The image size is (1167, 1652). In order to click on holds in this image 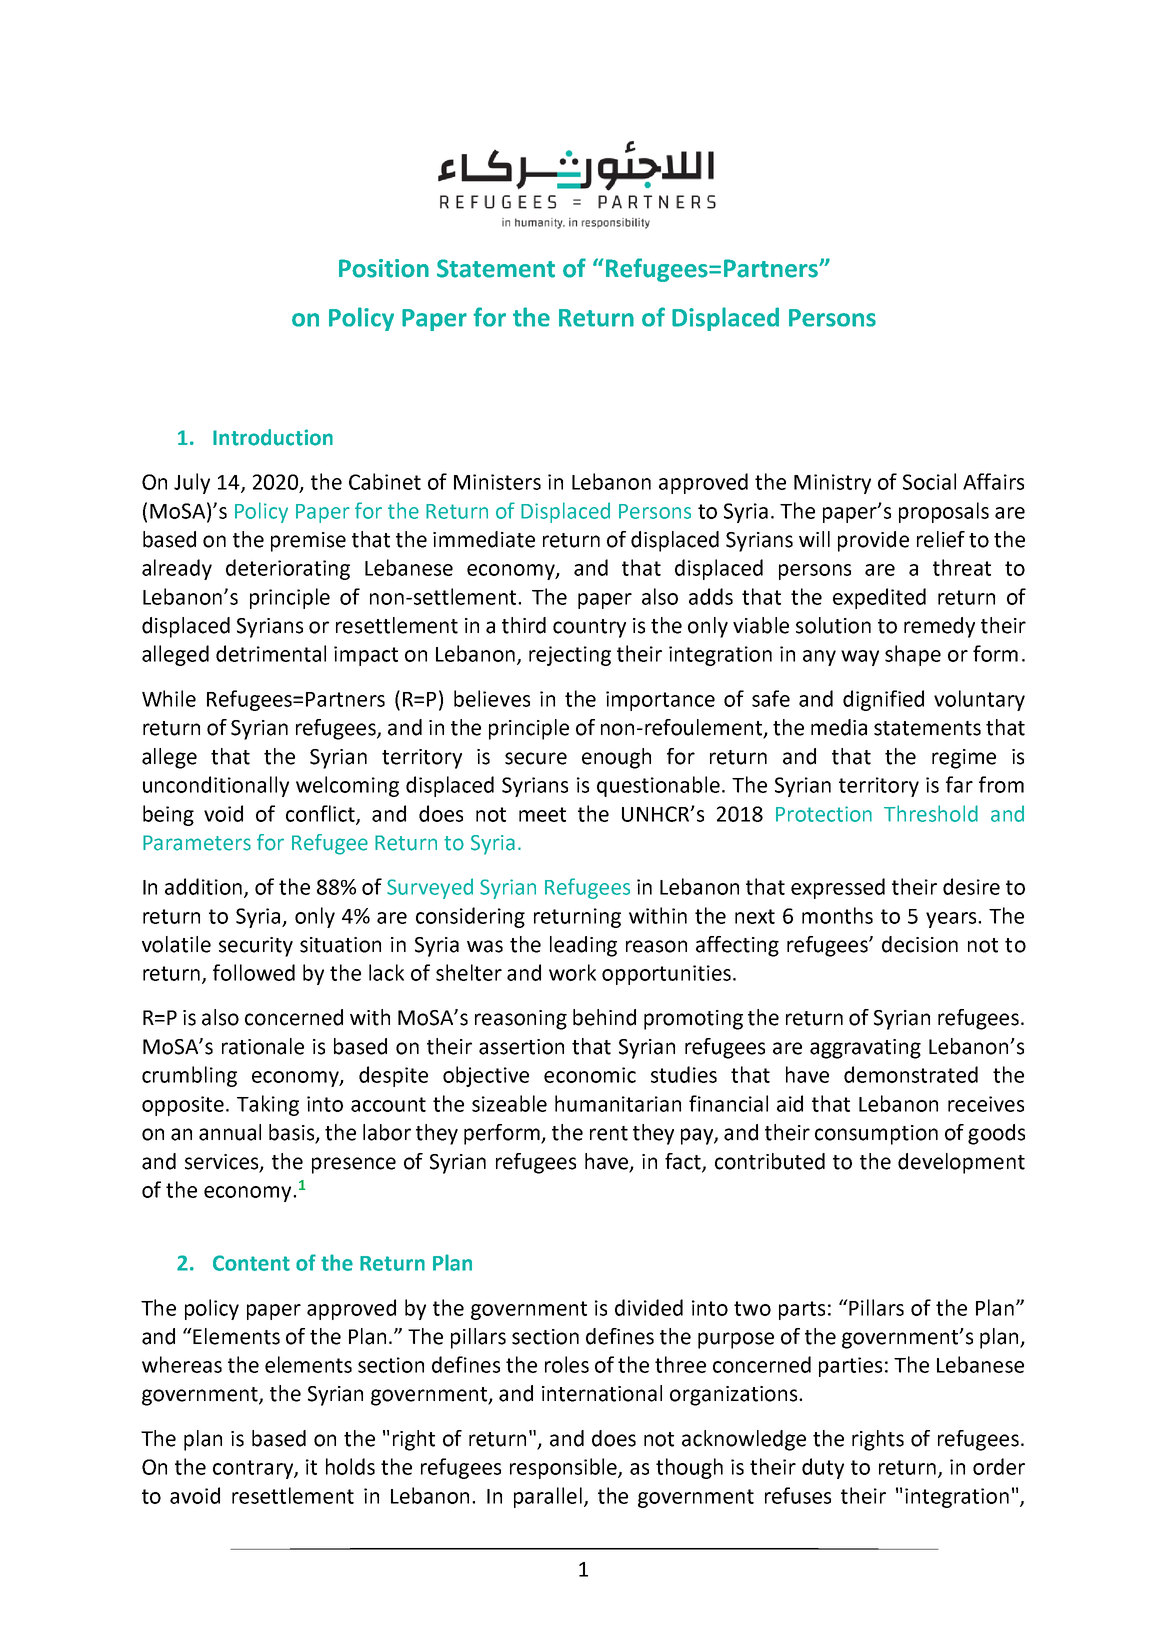, I will do `click(350, 1466)`.
